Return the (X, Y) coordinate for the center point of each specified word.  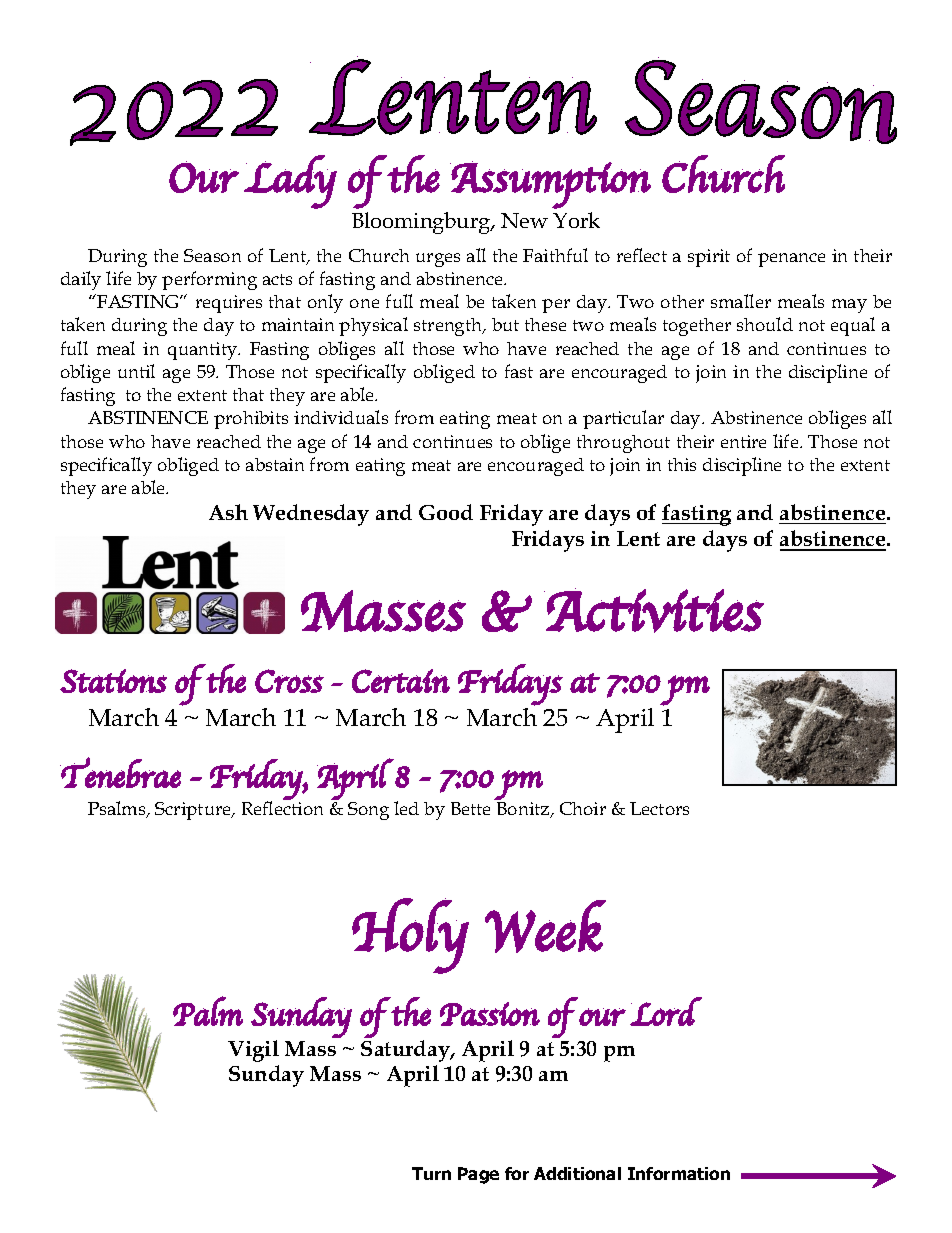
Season (212, 255)
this (682, 464)
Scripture (194, 811)
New (524, 220)
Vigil (253, 1051)
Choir (583, 808)
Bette (470, 808)
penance (791, 260)
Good (446, 512)
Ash (228, 512)
